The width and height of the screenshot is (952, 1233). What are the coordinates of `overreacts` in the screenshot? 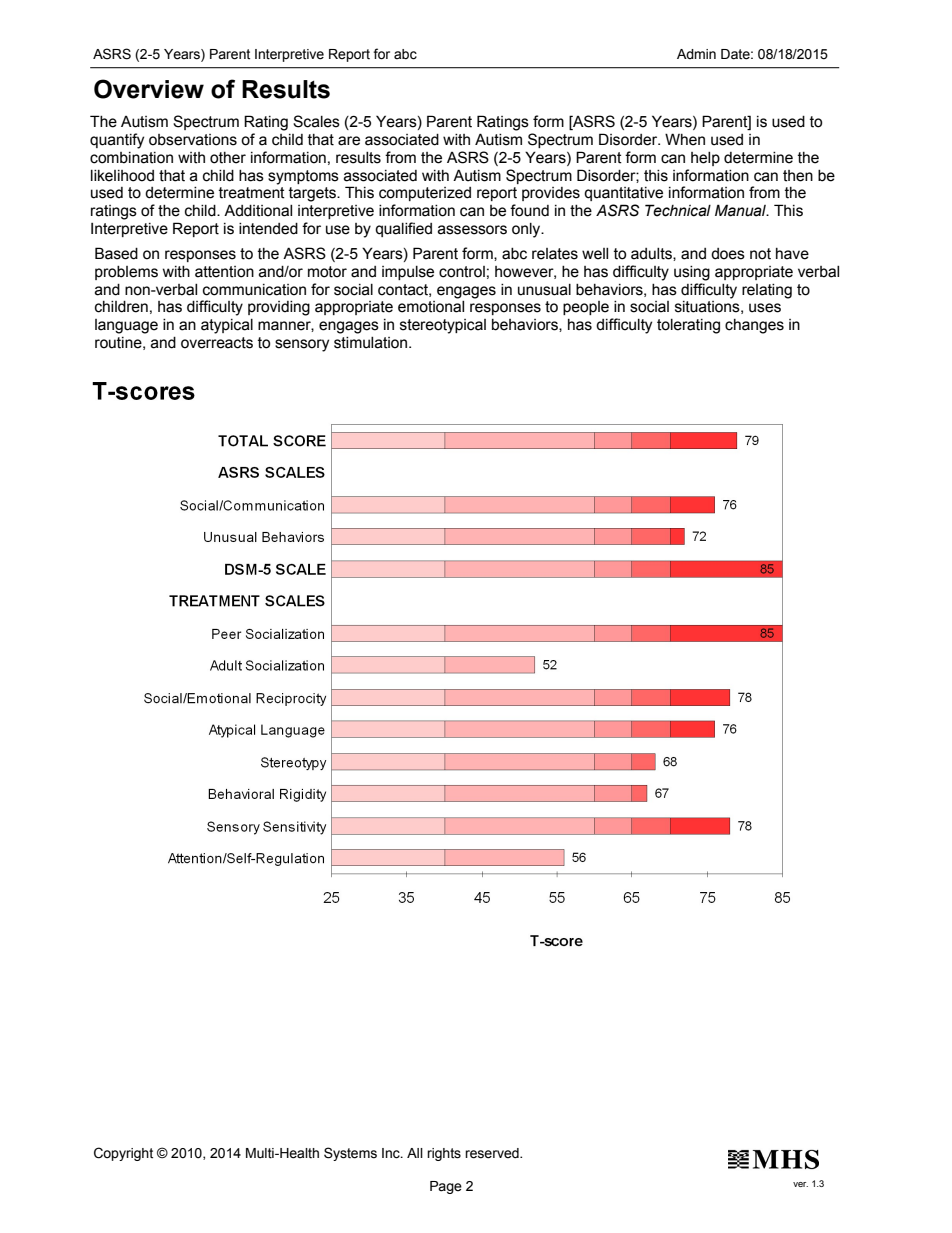 It's located at (217, 343).
